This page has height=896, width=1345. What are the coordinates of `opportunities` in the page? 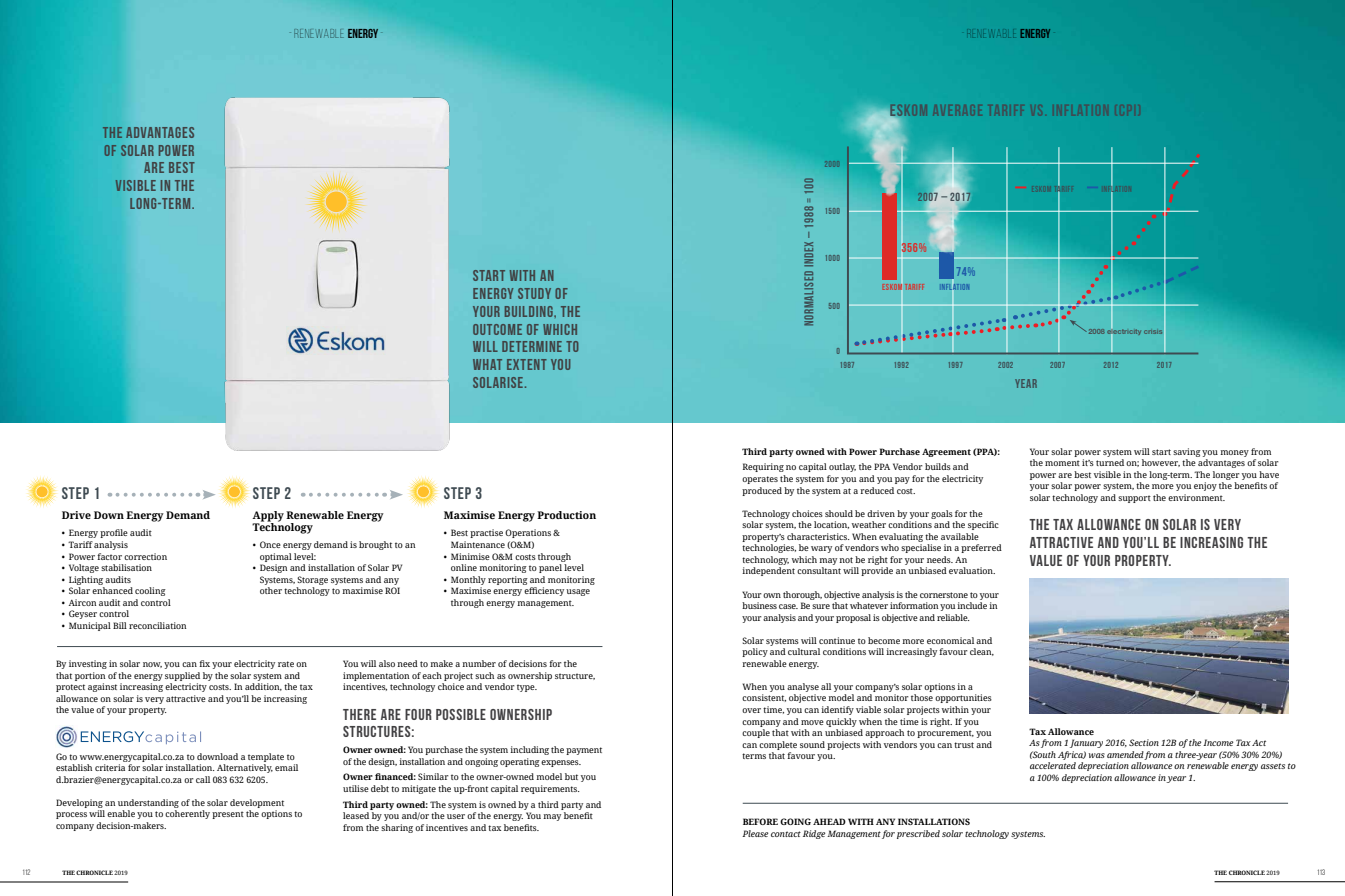 It's located at (963, 698).
